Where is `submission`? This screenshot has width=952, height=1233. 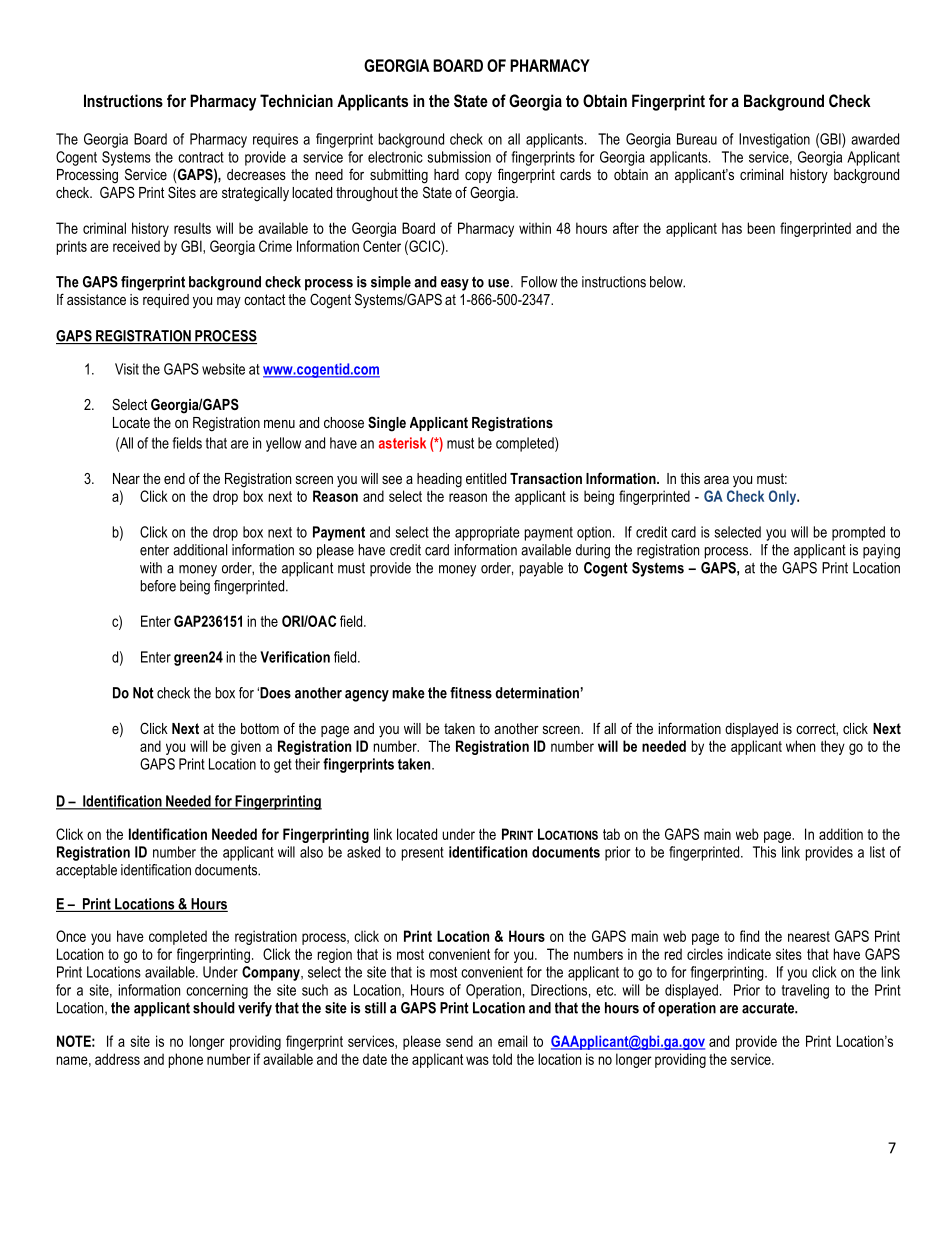 submission is located at coordinates (459, 157).
